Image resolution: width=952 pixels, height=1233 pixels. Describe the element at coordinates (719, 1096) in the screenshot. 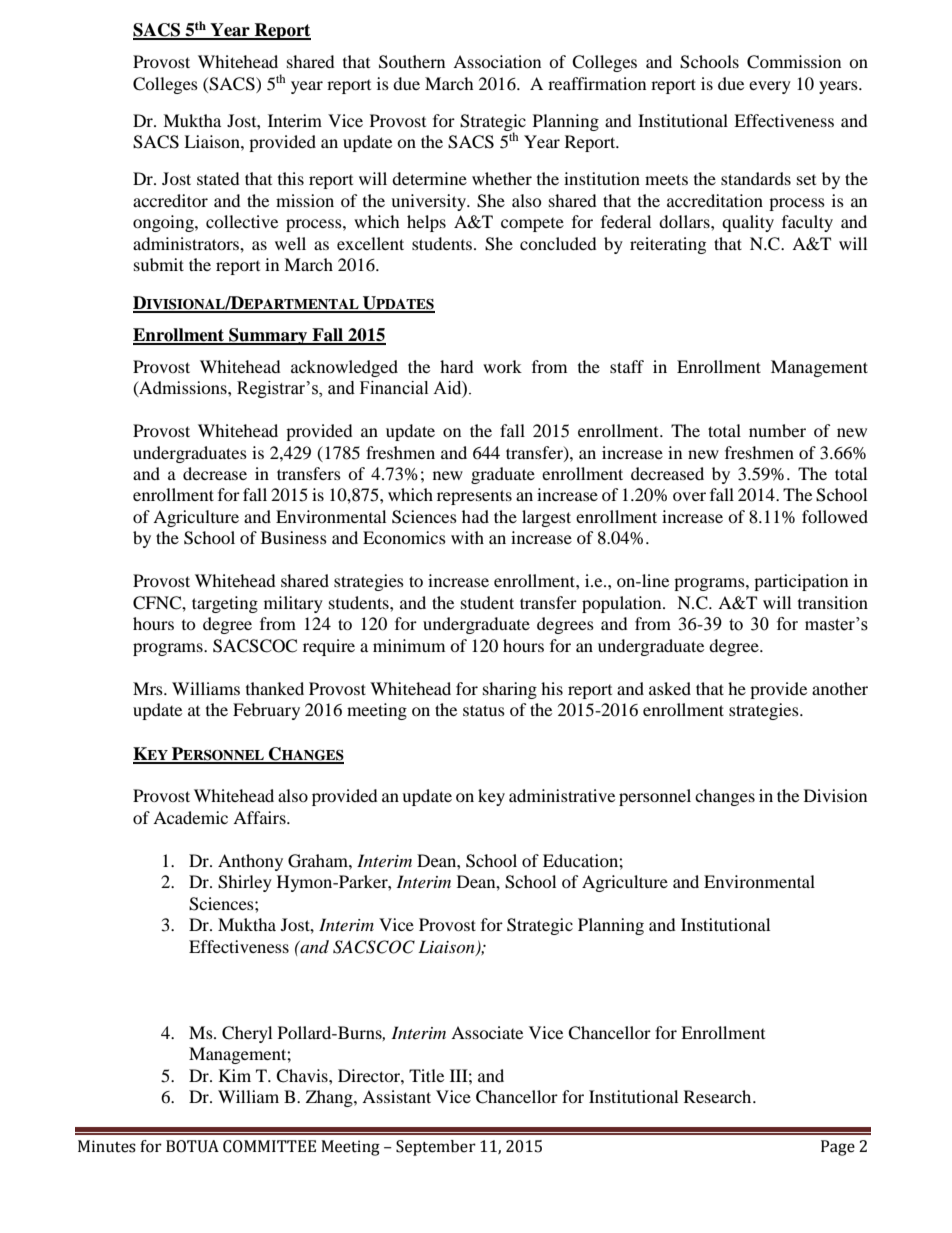

I see `Research` at that location.
